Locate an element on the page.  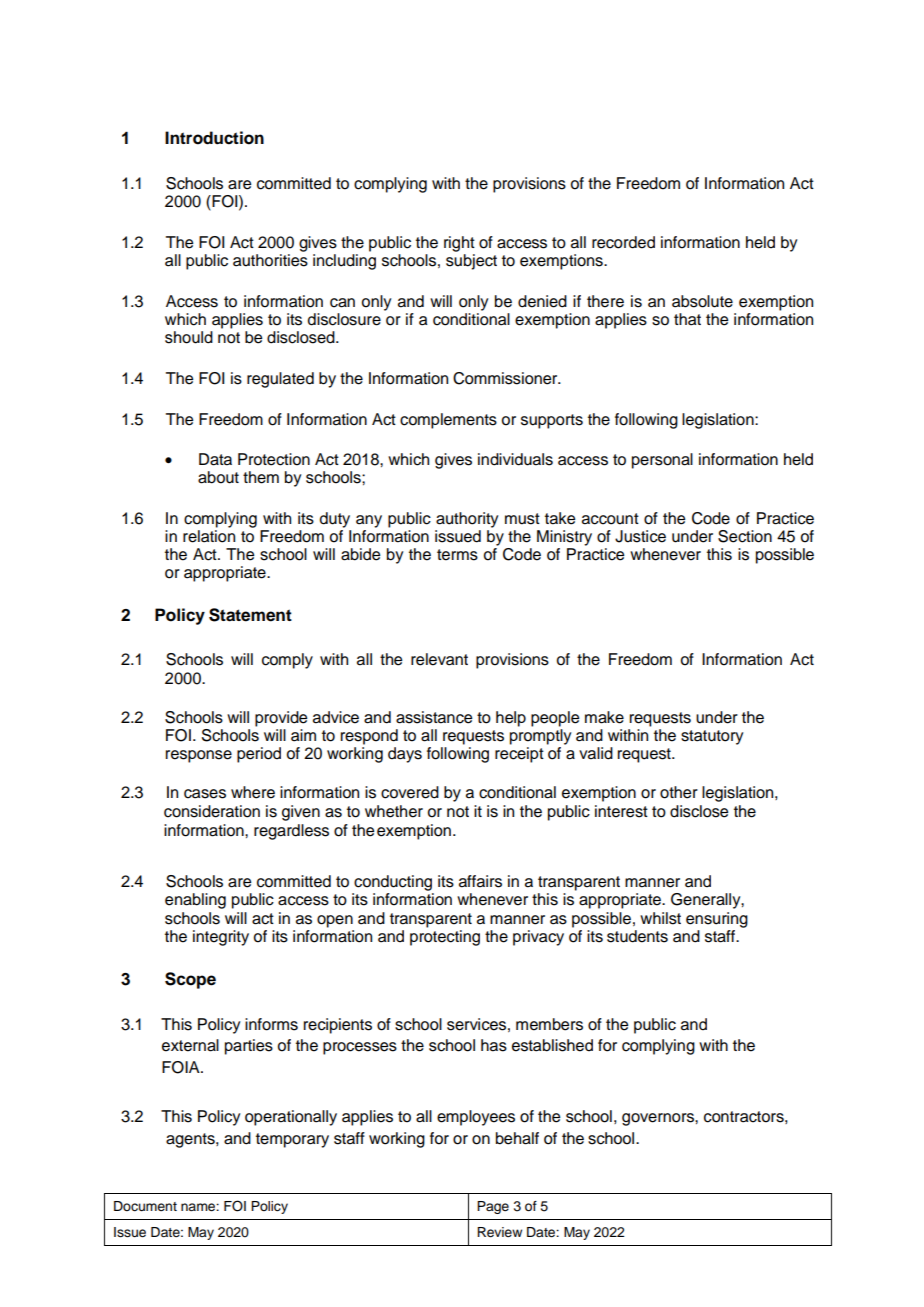
agents is located at coordinates (191, 1140).
